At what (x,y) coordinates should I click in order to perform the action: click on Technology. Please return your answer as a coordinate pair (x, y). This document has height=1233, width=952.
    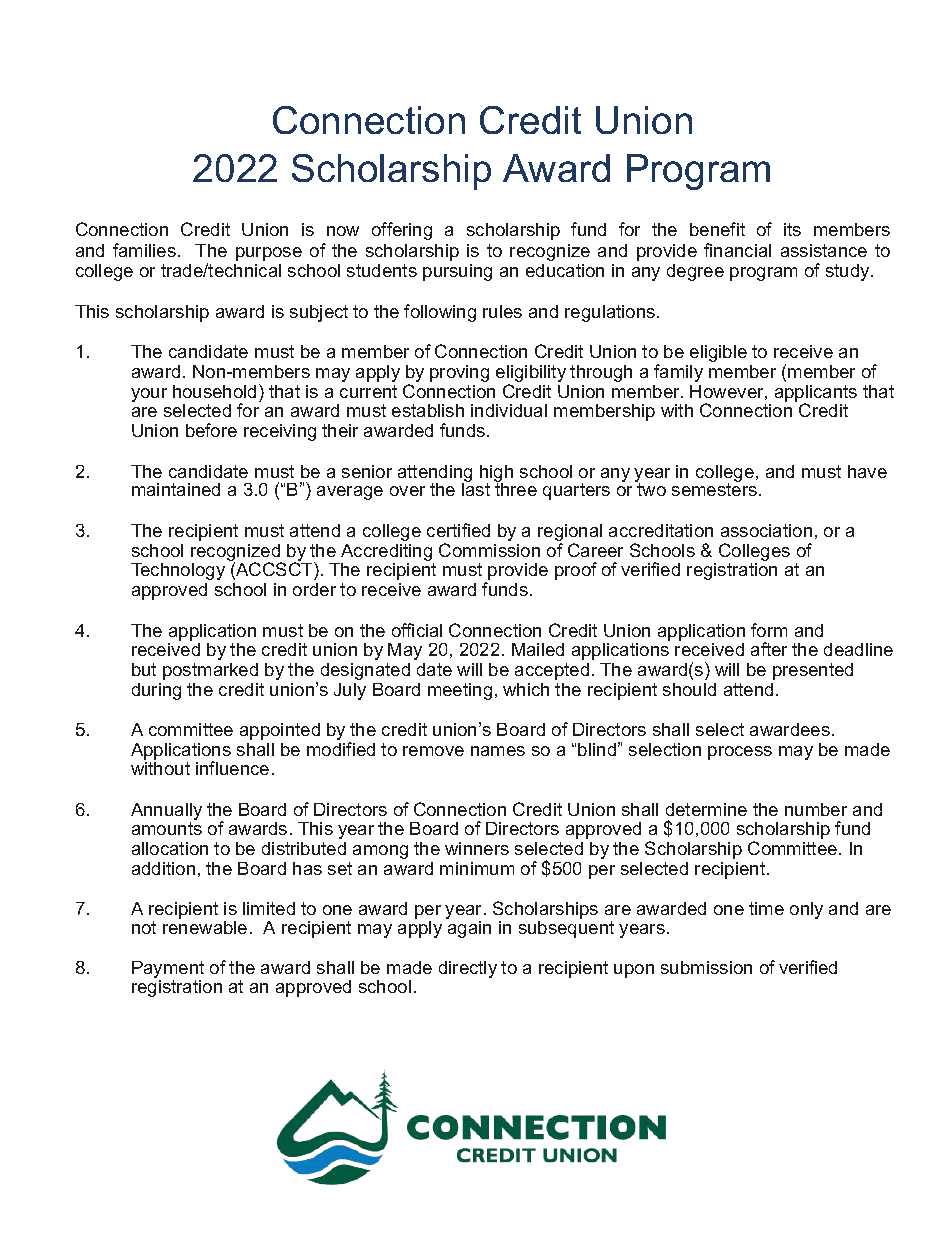
    Looking at the image, I should click on (178, 571).
